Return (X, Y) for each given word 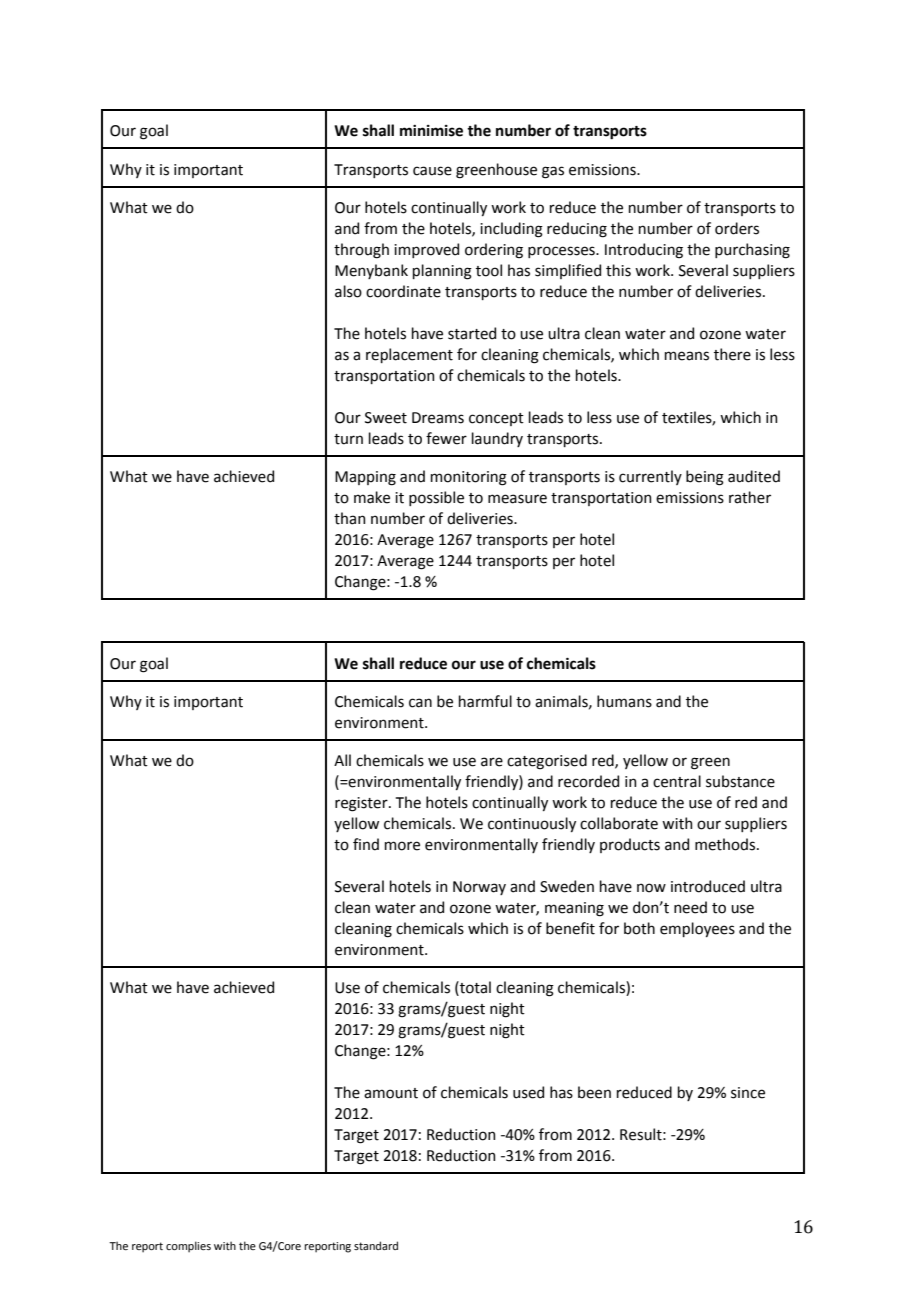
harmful (485, 701)
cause (432, 171)
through (361, 251)
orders (737, 228)
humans (624, 701)
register (362, 804)
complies (188, 1247)
